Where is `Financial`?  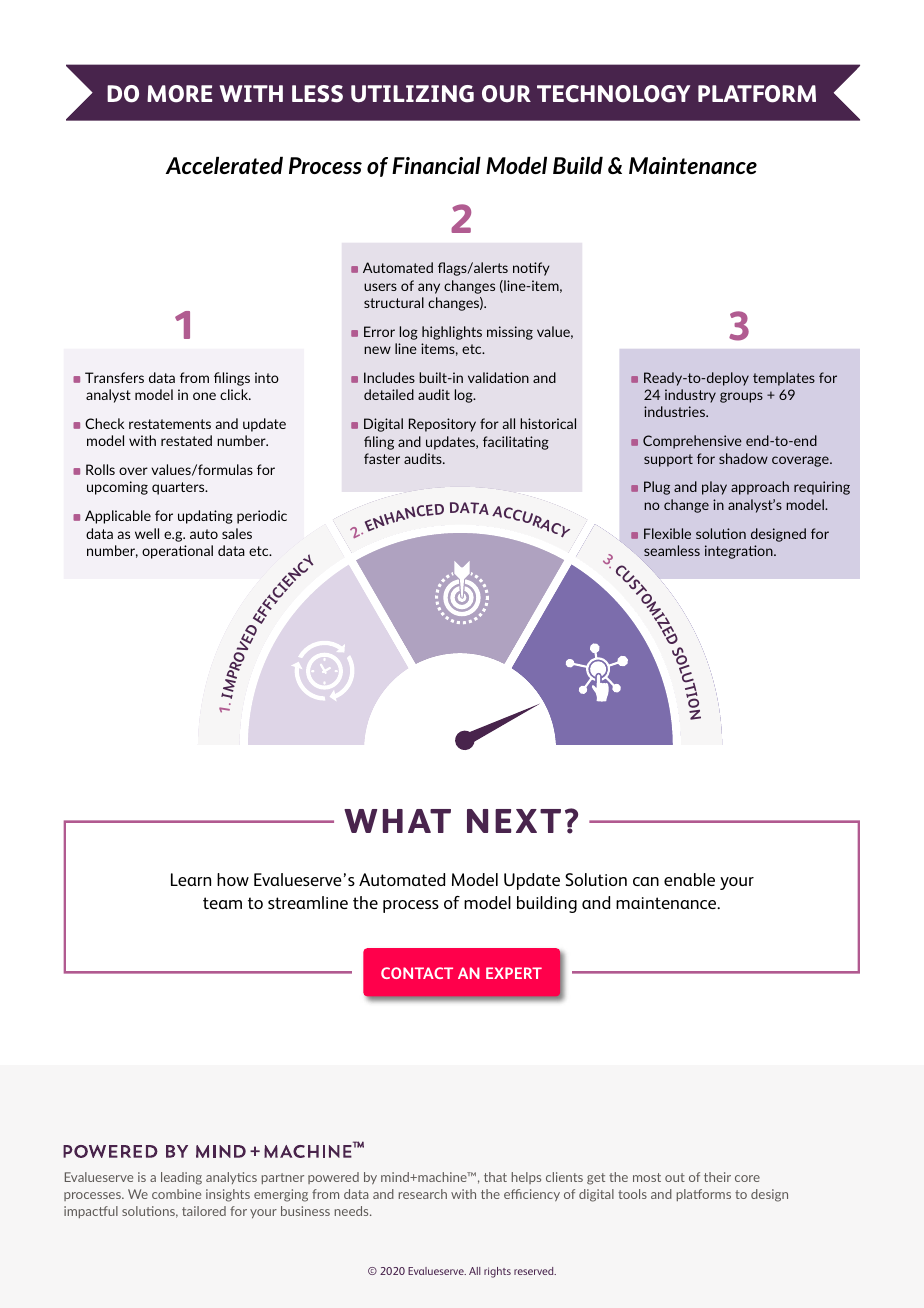 Financial is located at coordinates (436, 165).
